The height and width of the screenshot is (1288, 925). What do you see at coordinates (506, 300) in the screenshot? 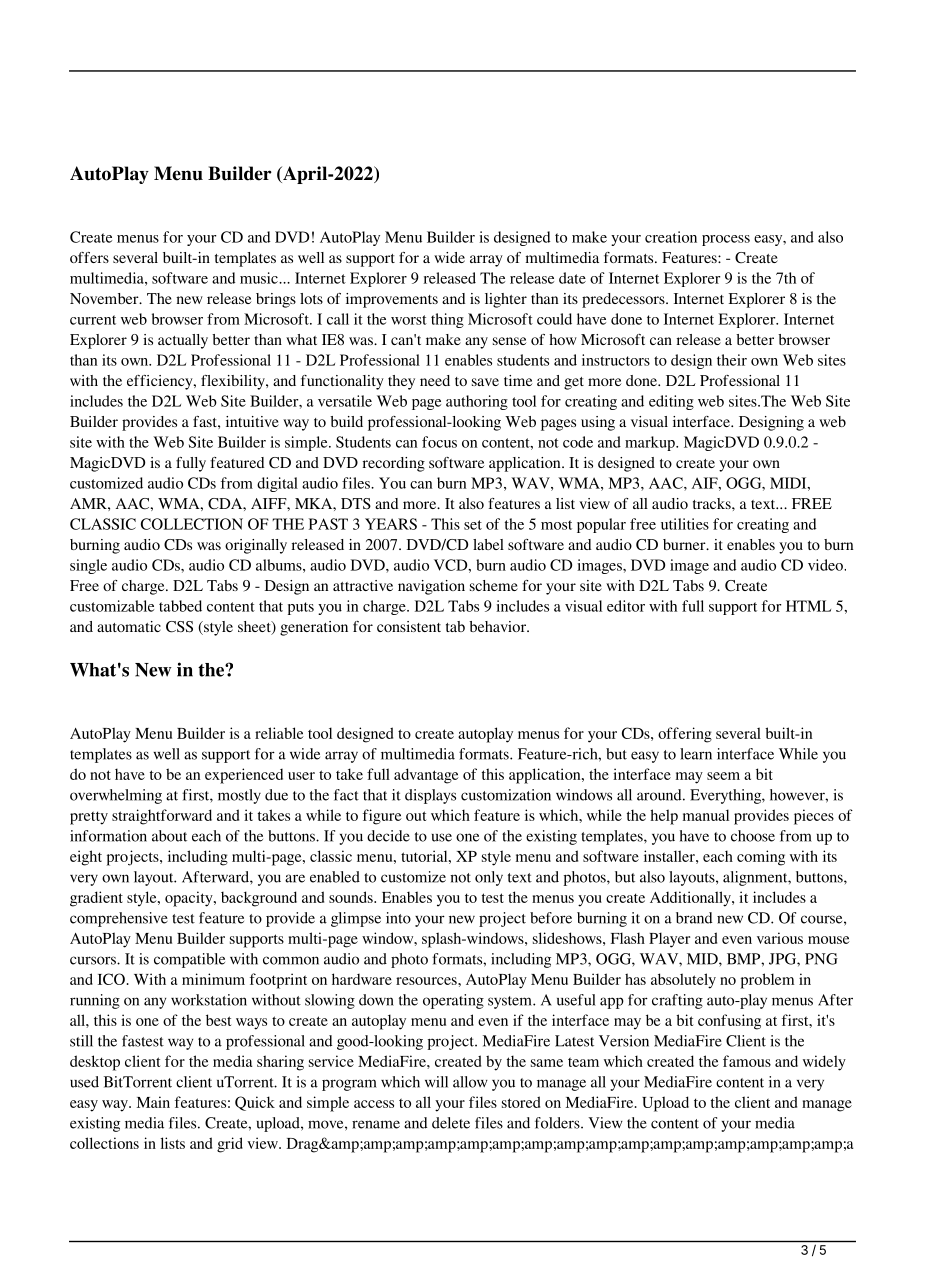
I see `lighter` at bounding box center [506, 300].
